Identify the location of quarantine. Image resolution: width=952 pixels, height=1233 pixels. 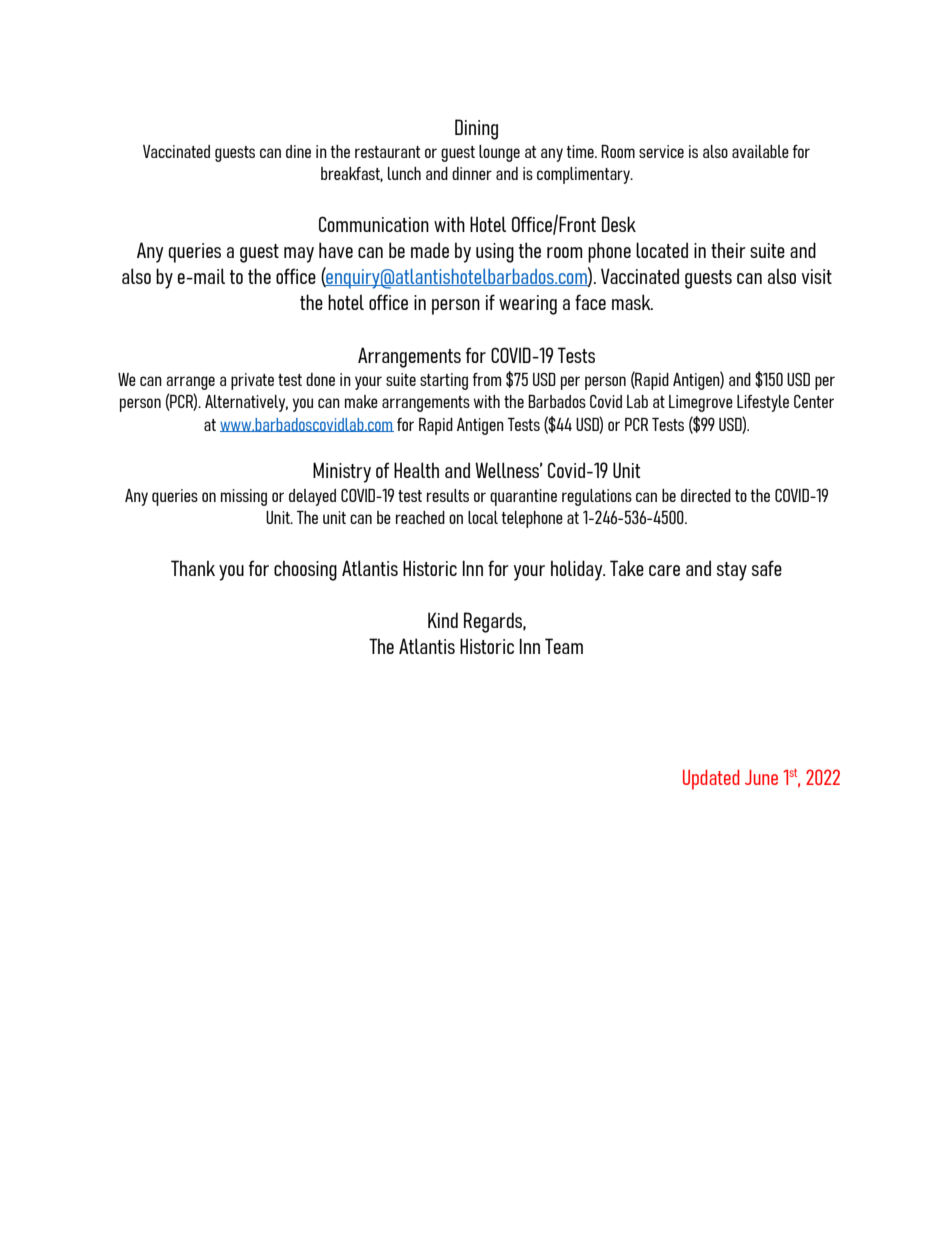
(523, 497).
